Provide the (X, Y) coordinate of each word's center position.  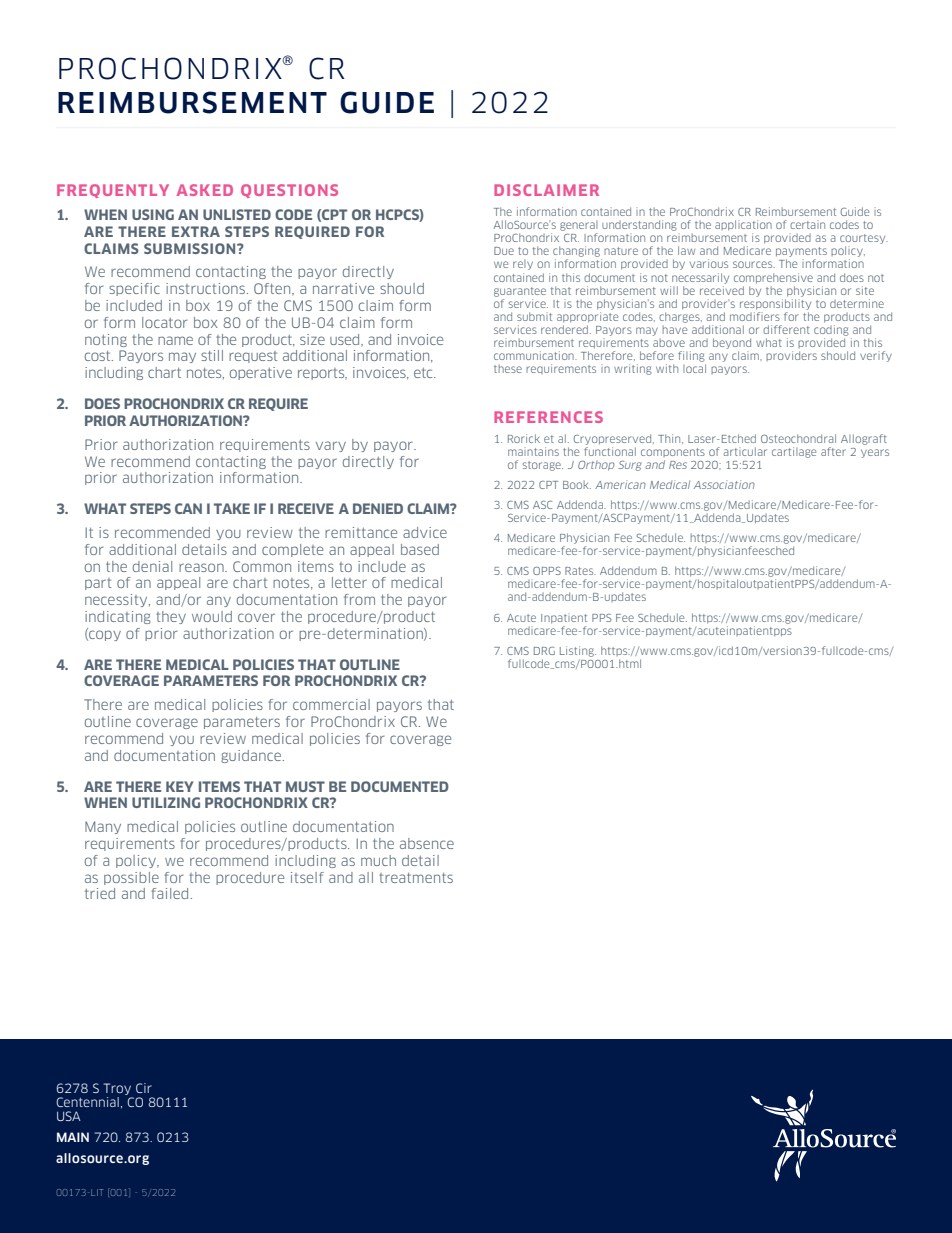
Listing (578, 651)
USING (153, 214)
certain (807, 225)
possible (131, 878)
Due (504, 251)
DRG (544, 651)
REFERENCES (548, 417)
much (378, 860)
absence (427, 843)
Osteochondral (798, 438)
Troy (117, 1089)
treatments (416, 878)
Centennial (87, 1102)
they (171, 617)
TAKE (232, 508)
